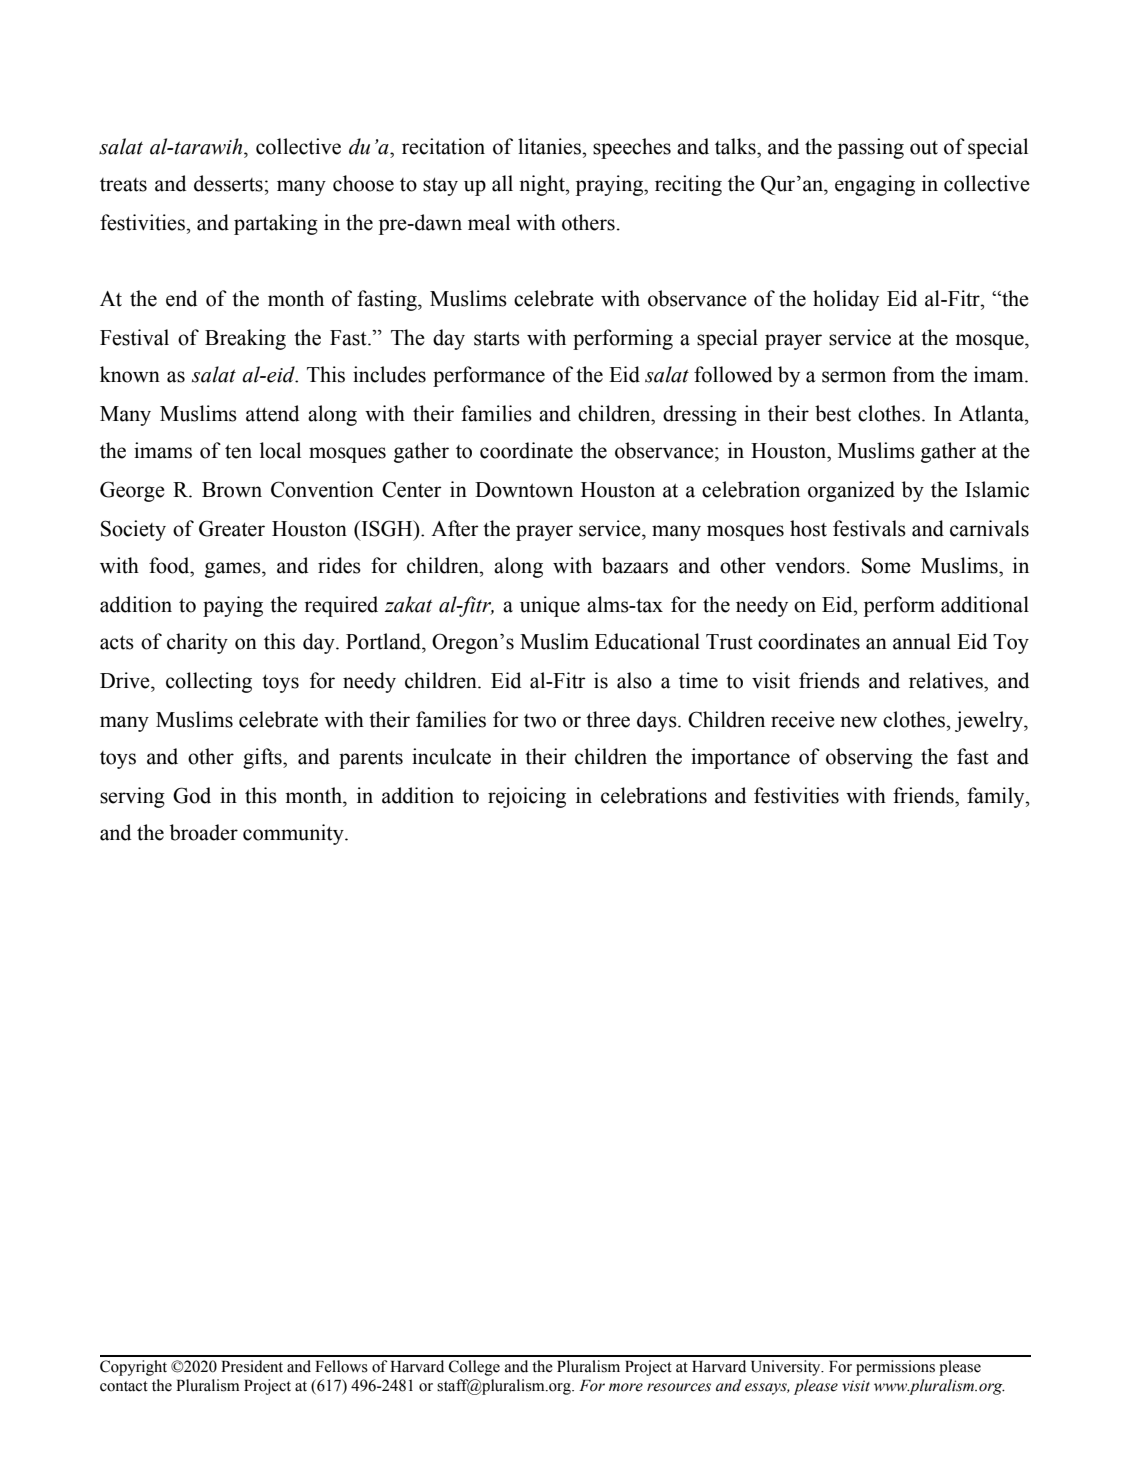 The height and width of the screenshot is (1462, 1130). What do you see at coordinates (197, 643) in the screenshot?
I see `charity` at bounding box center [197, 643].
